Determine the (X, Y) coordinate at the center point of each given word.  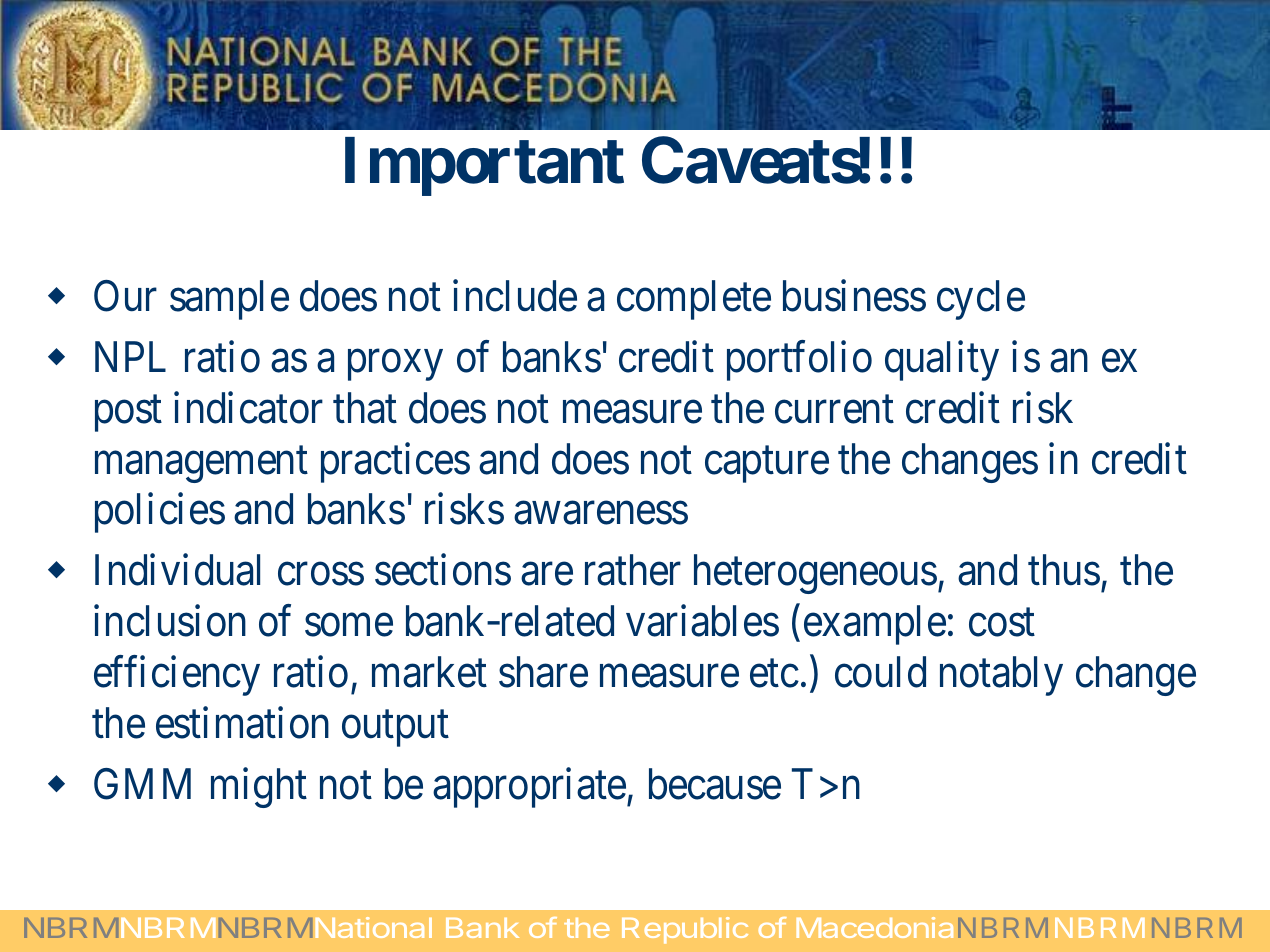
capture (767, 465)
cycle (981, 300)
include (515, 296)
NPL (130, 357)
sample (229, 300)
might (259, 788)
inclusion (170, 621)
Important (484, 167)
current (834, 410)
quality (942, 361)
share (543, 672)
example (875, 625)
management (201, 465)
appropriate (529, 788)
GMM (142, 784)
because (715, 784)
